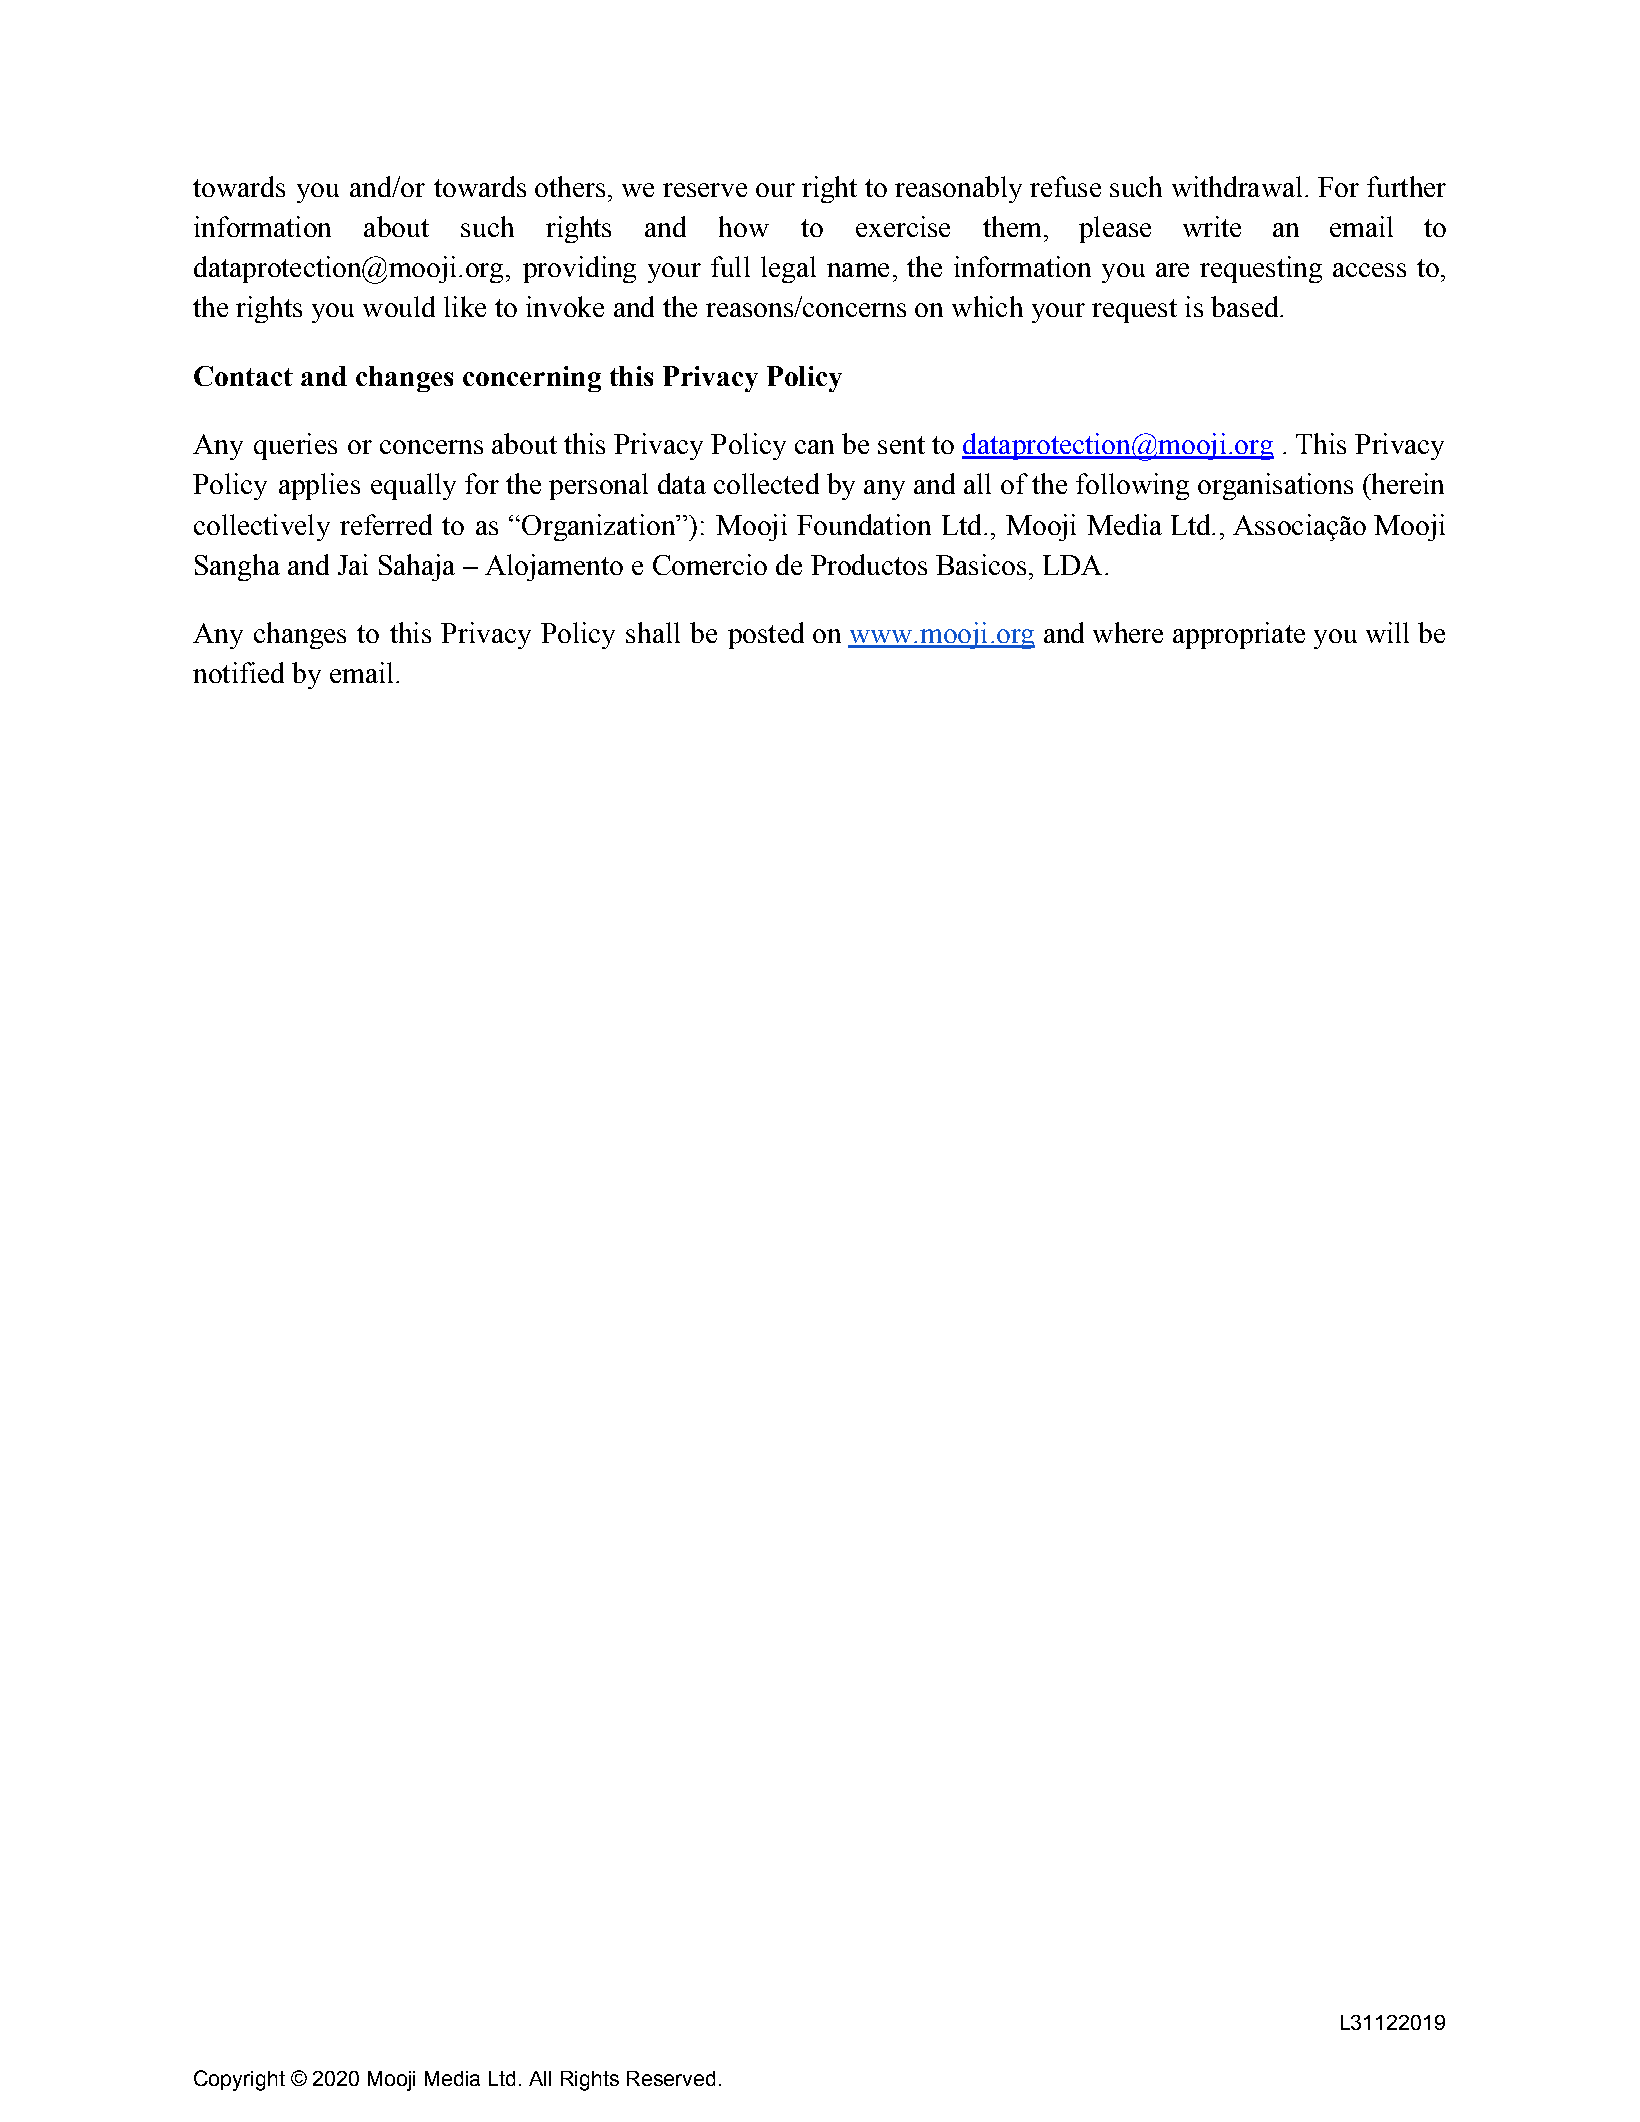 The width and height of the screenshot is (1640, 2122). Describe the element at coordinates (814, 447) in the screenshot. I see `can` at that location.
